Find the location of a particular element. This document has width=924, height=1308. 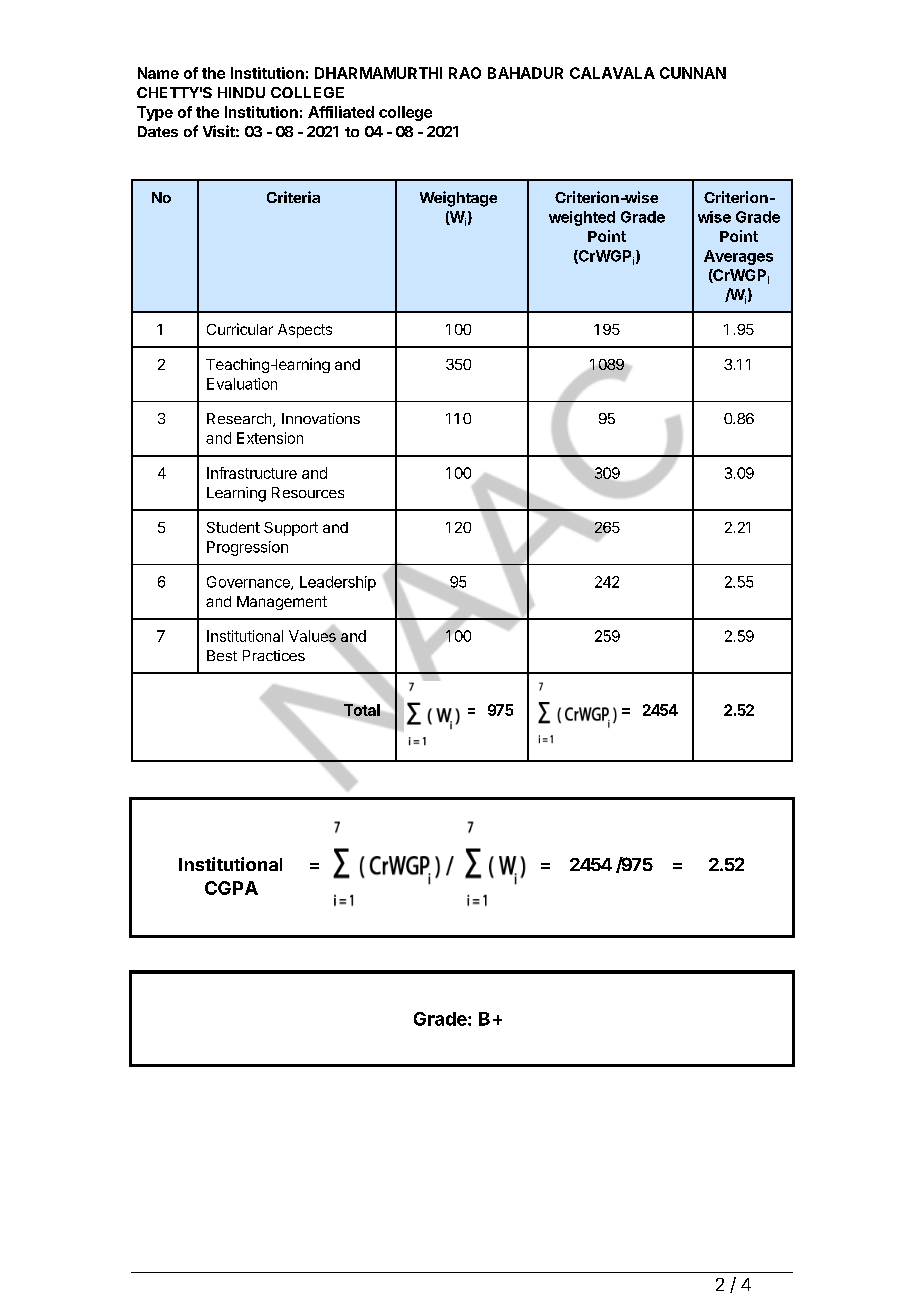

Best is located at coordinates (222, 655).
